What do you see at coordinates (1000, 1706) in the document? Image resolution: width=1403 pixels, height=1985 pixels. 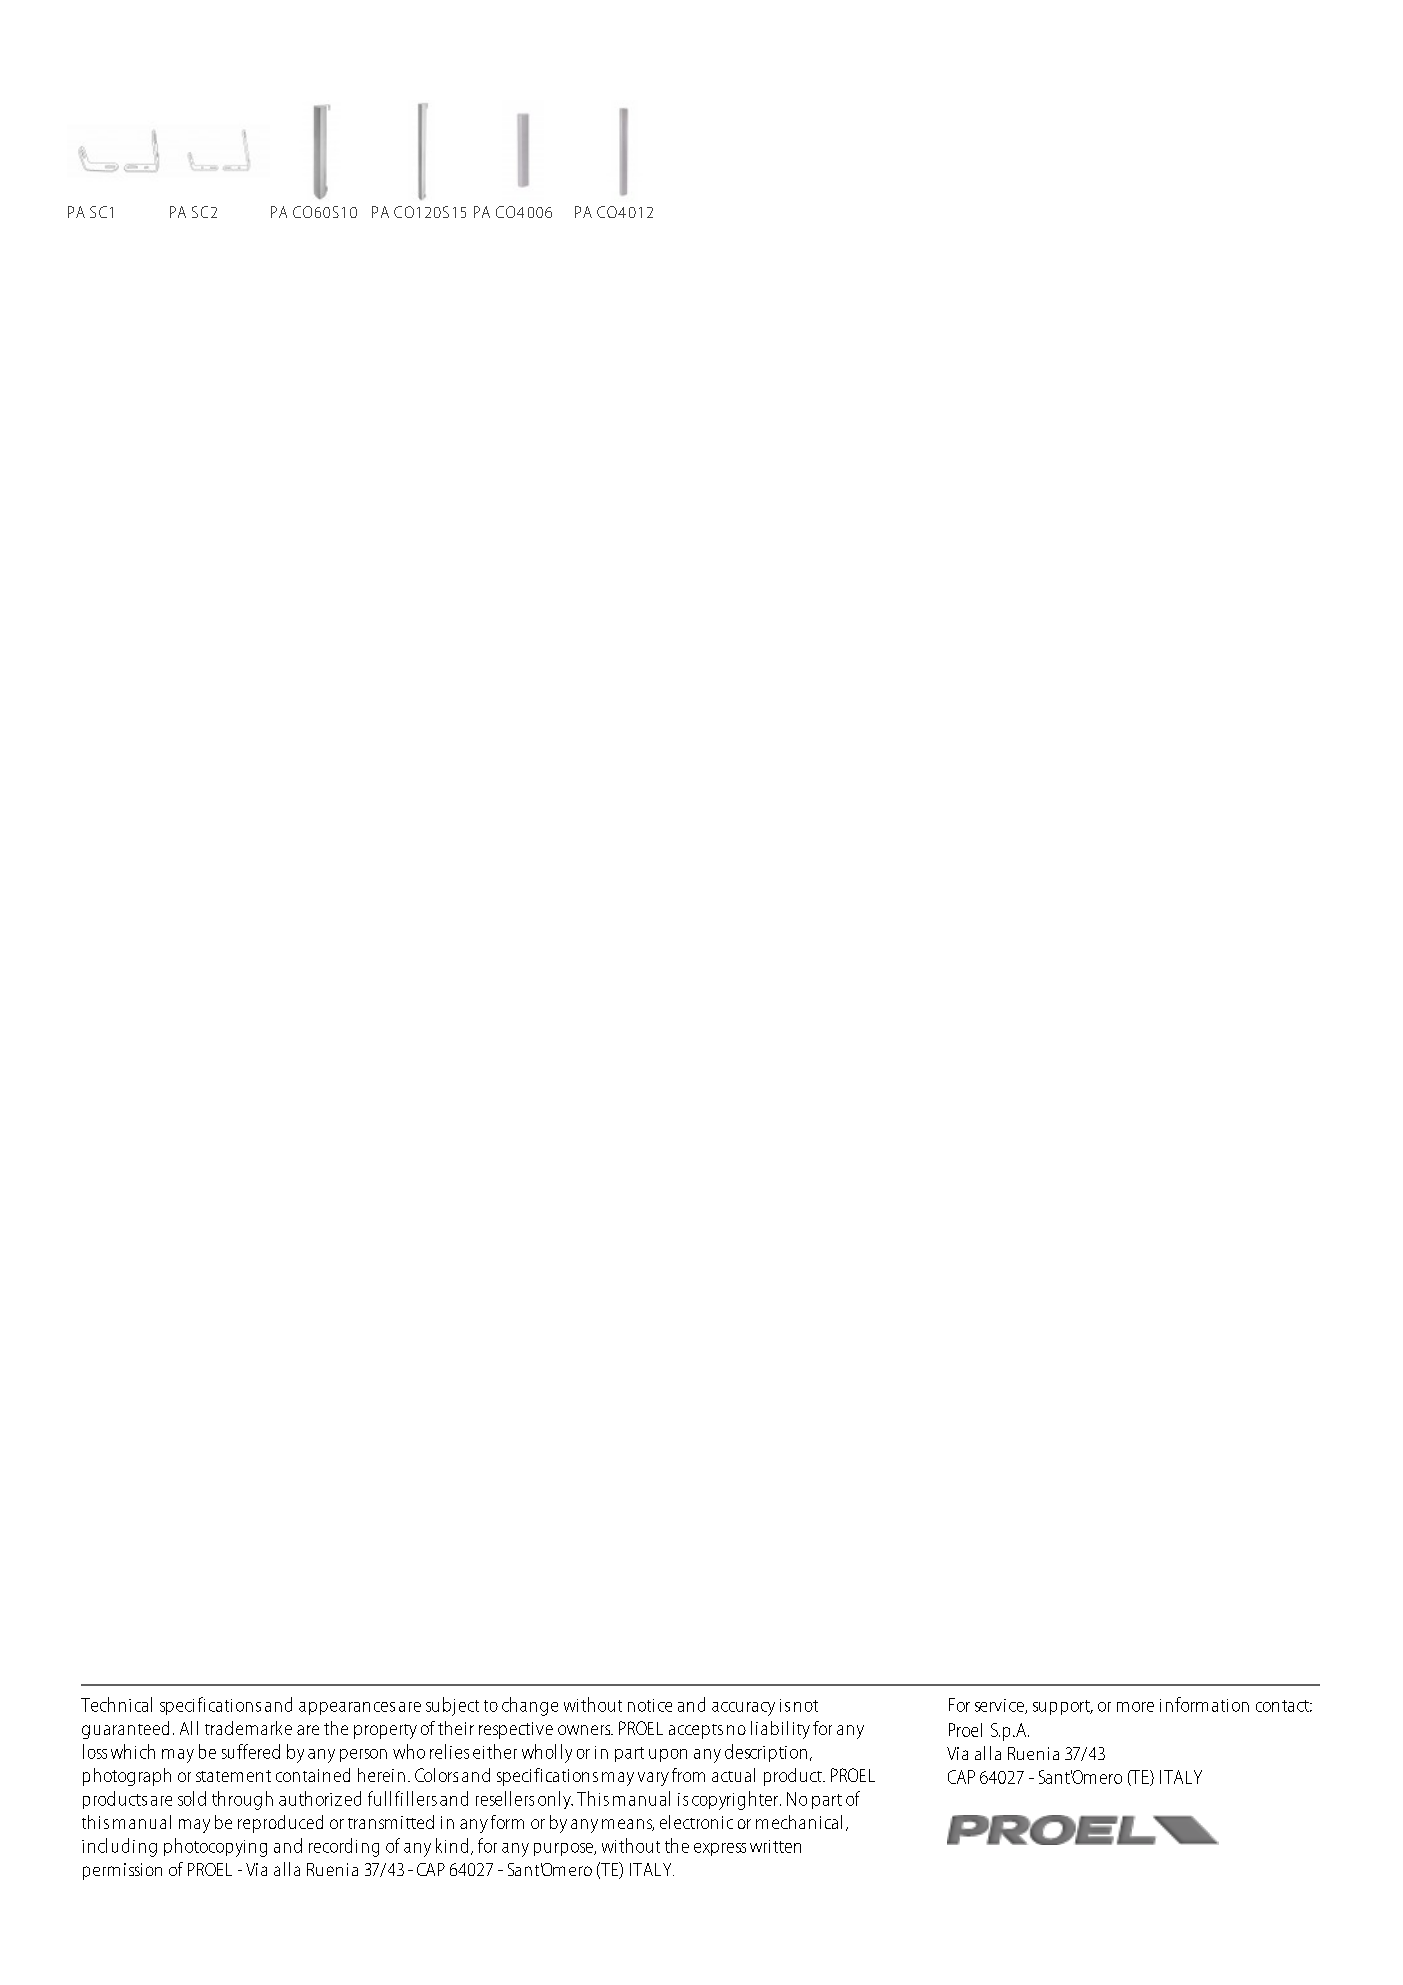 I see `service` at bounding box center [1000, 1706].
